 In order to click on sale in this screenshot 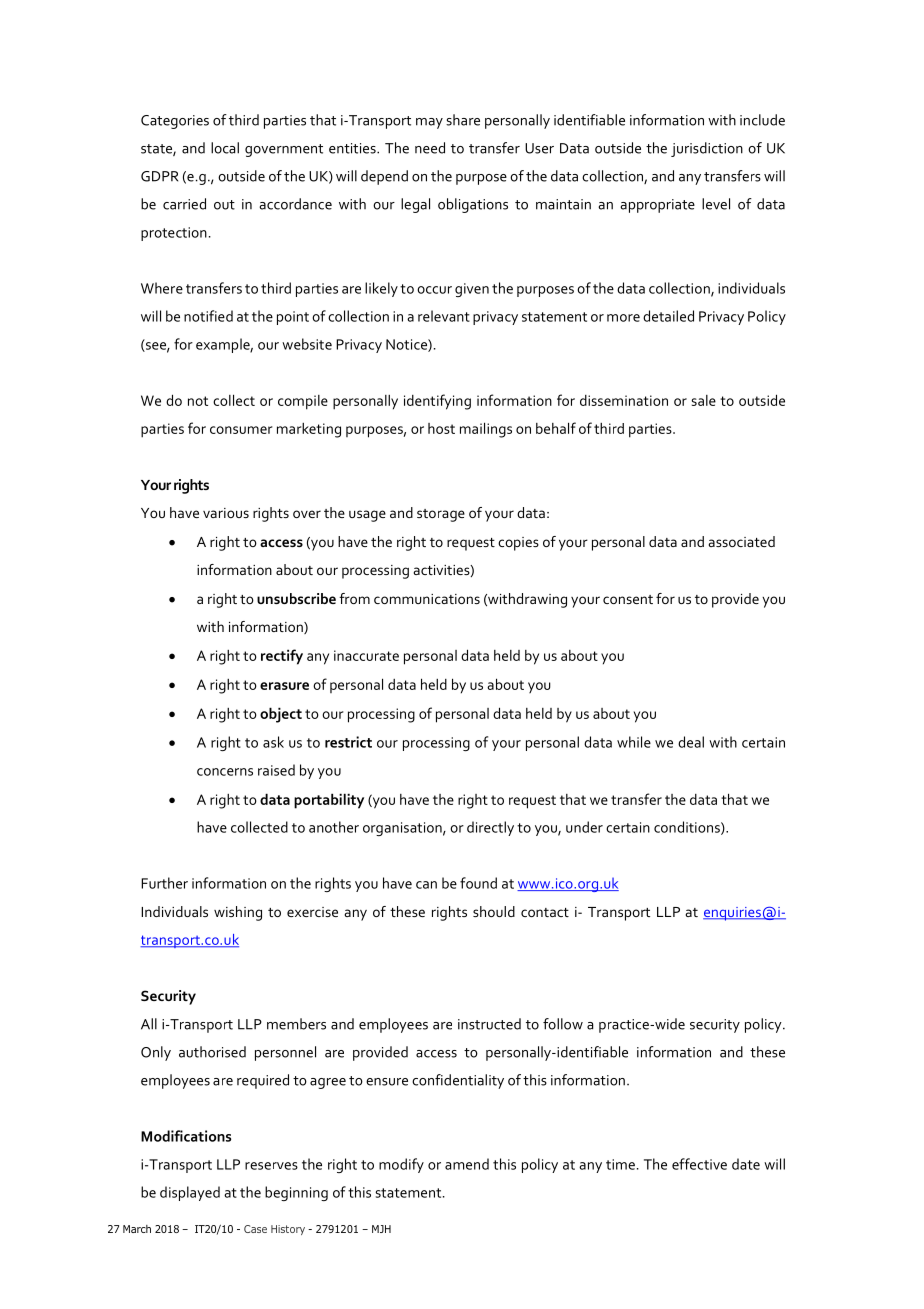, I will do `click(703, 400)`.
